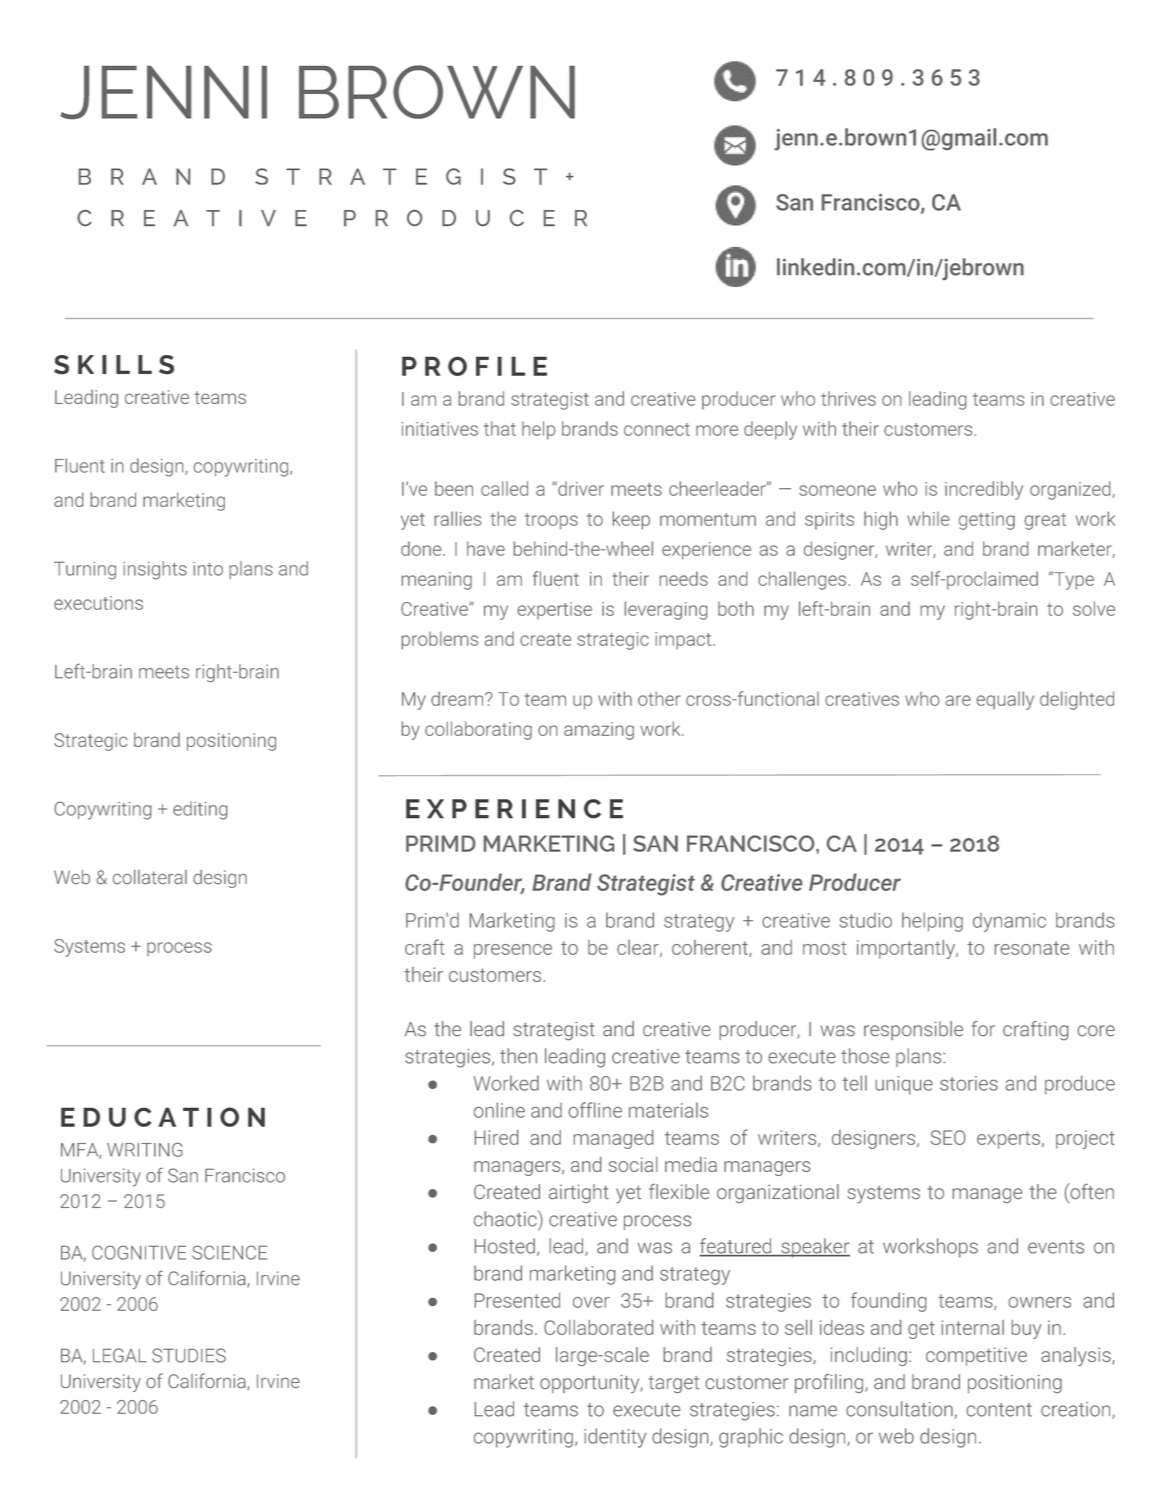 This screenshot has width=1166, height=1509. I want to click on SCIENCE, so click(229, 1252).
